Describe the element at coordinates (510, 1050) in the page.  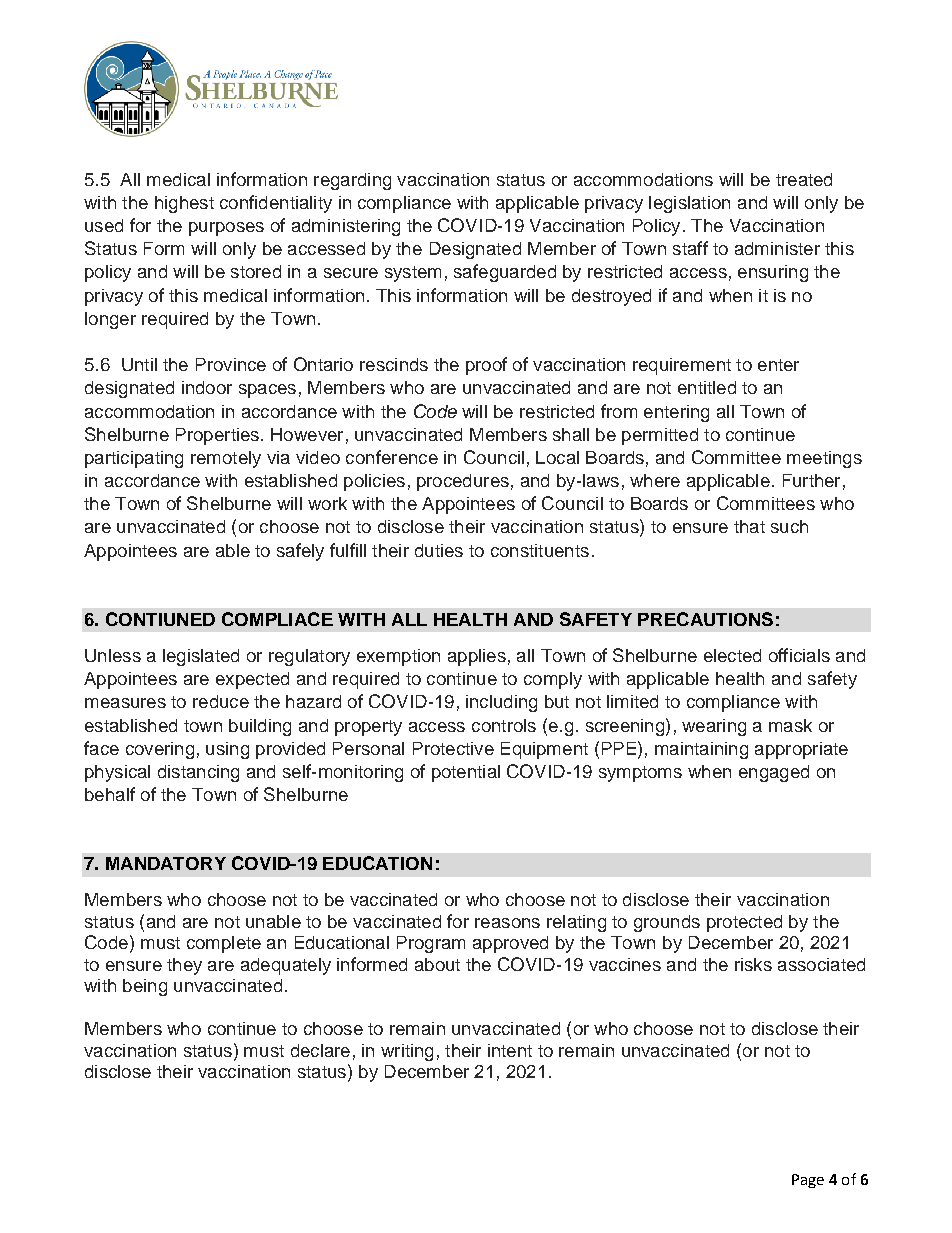
I see `intent` at that location.
